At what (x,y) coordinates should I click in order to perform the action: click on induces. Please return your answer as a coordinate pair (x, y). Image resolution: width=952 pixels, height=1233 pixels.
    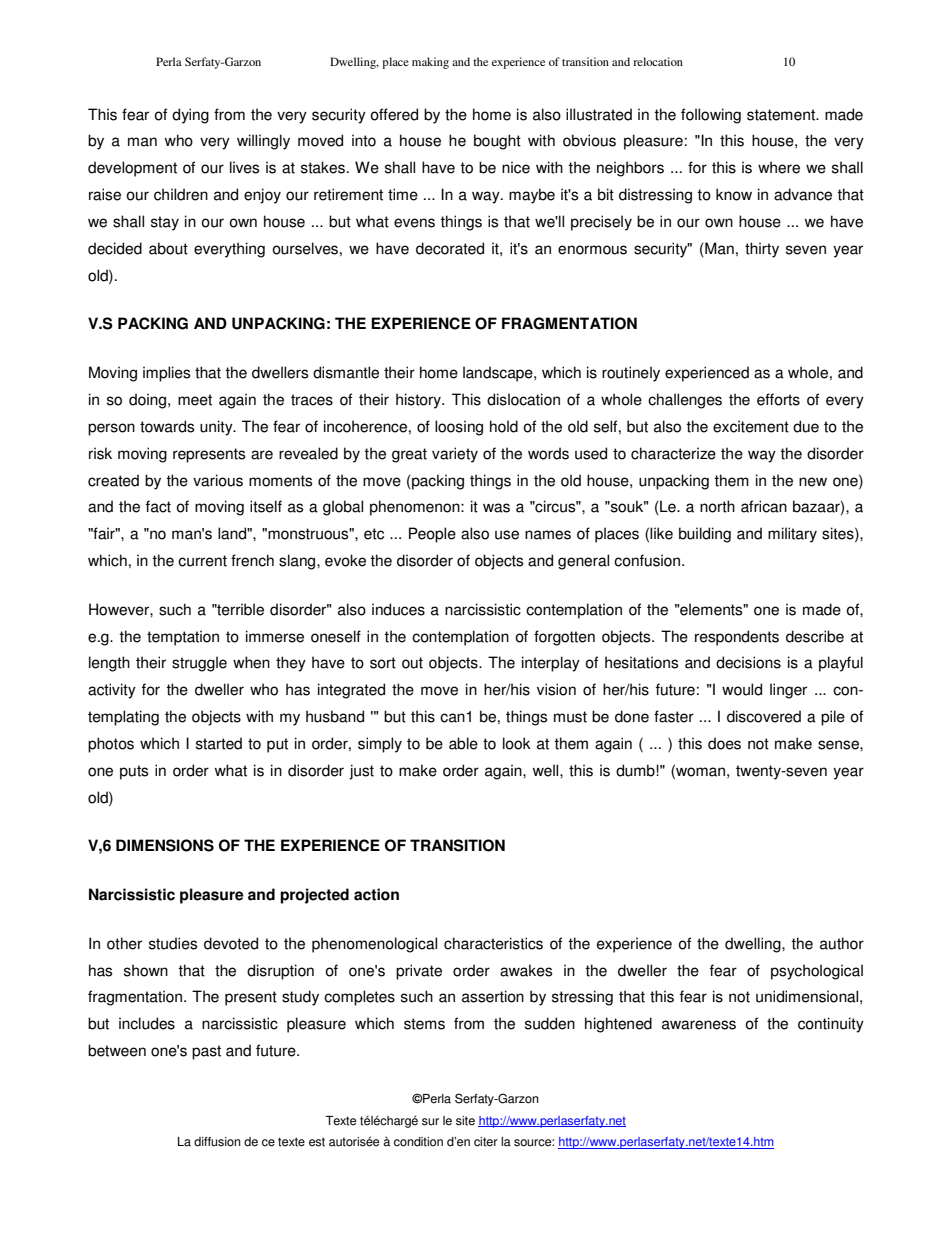
    Looking at the image, I should click on (398, 609).
